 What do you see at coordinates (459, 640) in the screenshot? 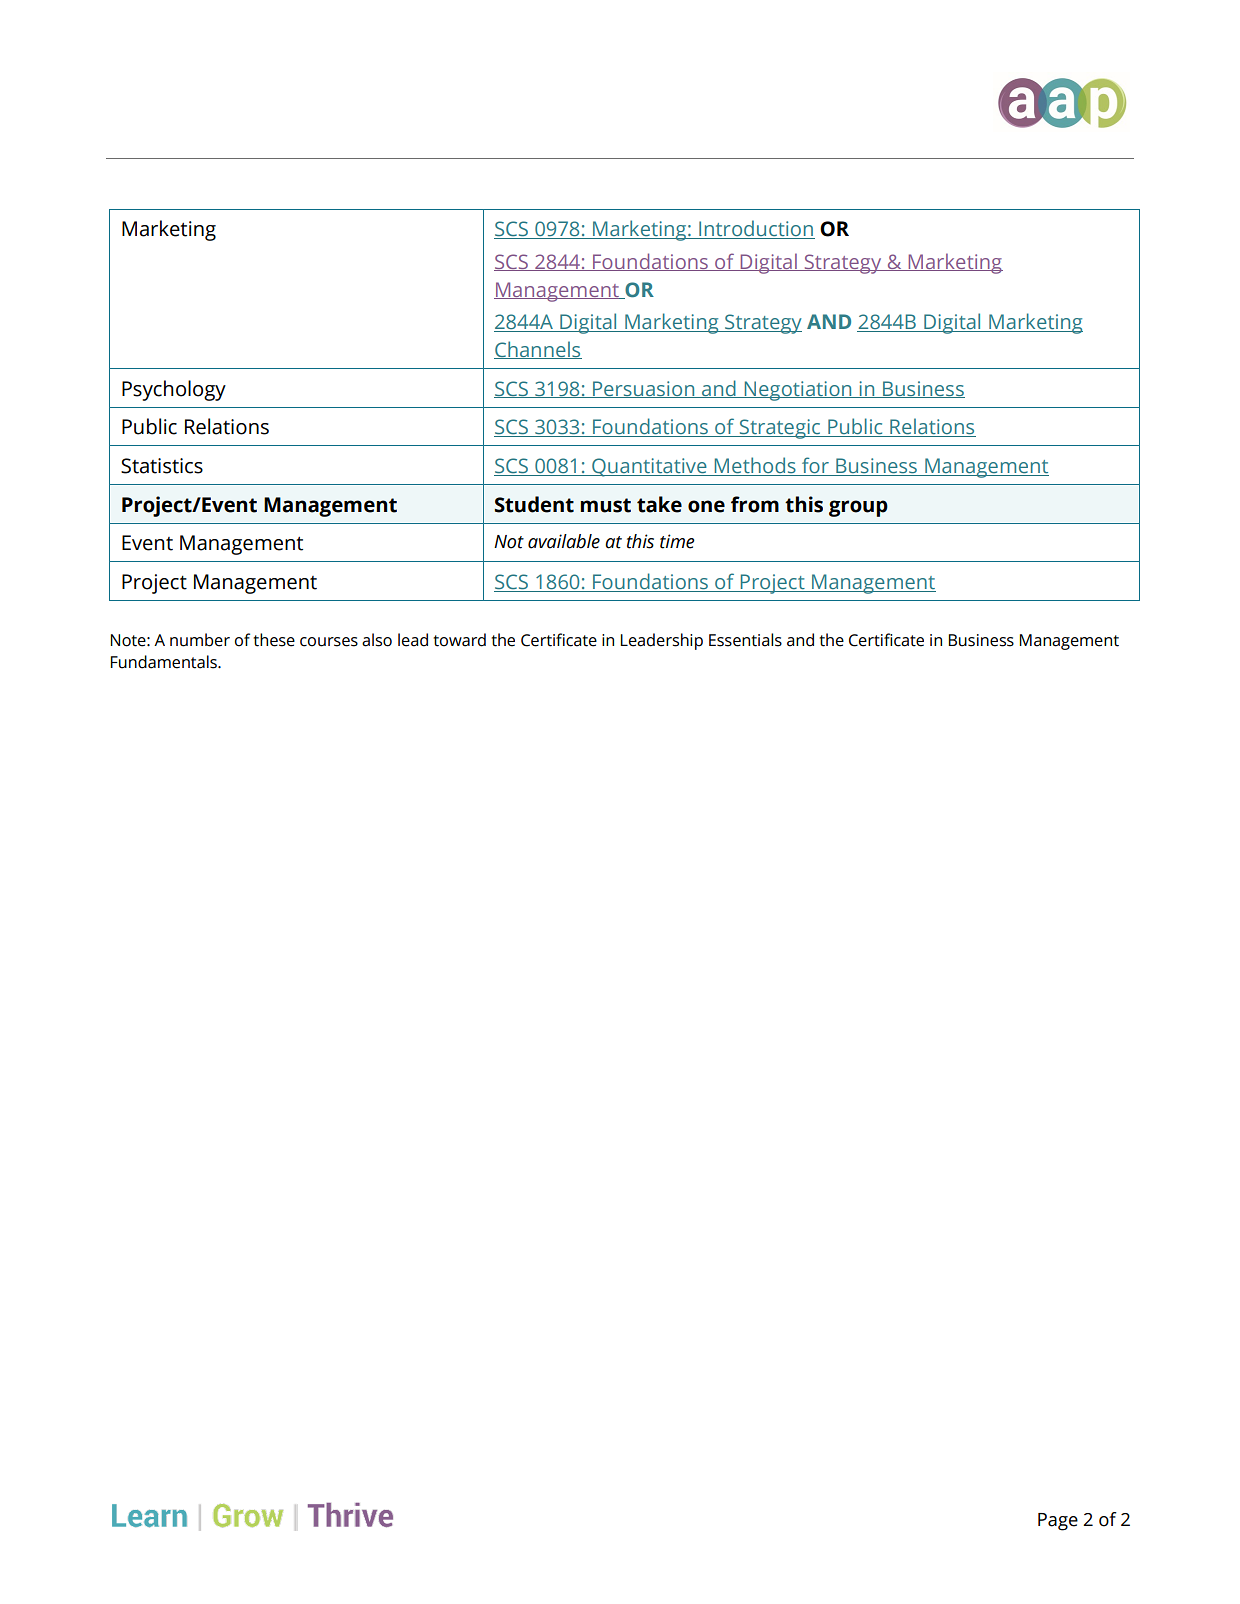
I see `toward` at bounding box center [459, 640].
